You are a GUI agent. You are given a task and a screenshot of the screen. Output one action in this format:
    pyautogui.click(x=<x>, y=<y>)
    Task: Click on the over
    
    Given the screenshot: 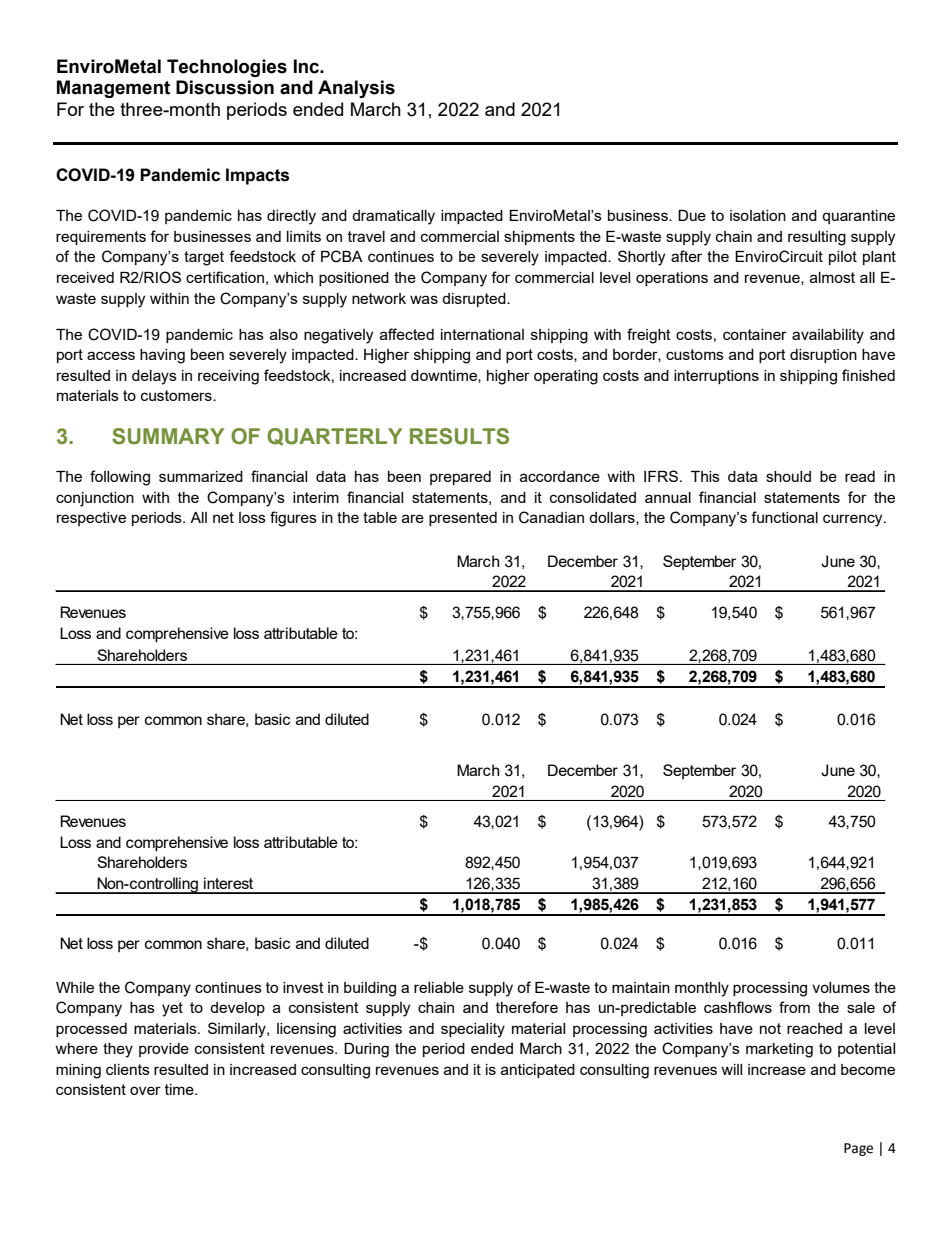 What is the action you would take?
    pyautogui.click(x=145, y=1090)
